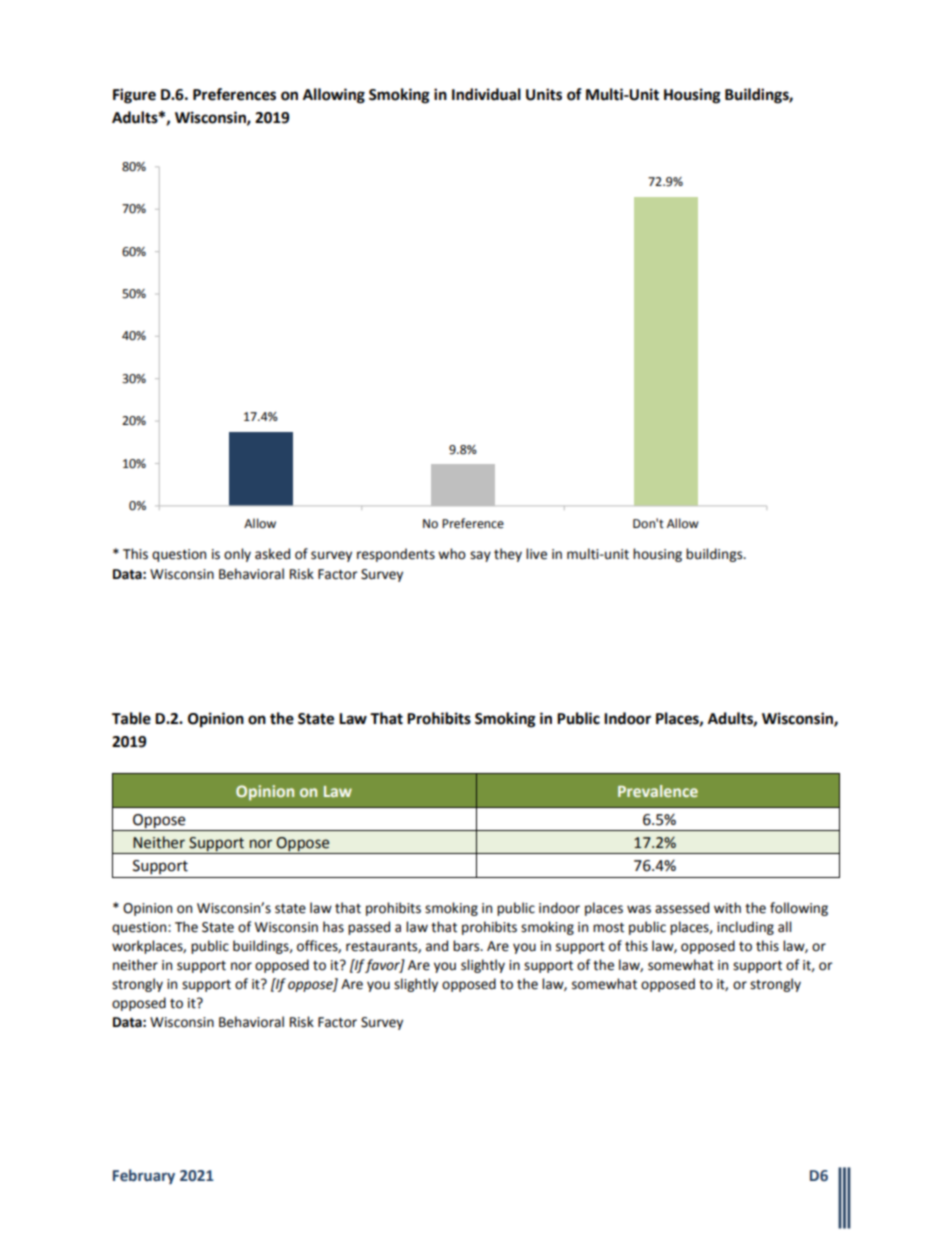 The image size is (952, 1233). What do you see at coordinates (467, 946) in the image?
I see `bars` at bounding box center [467, 946].
